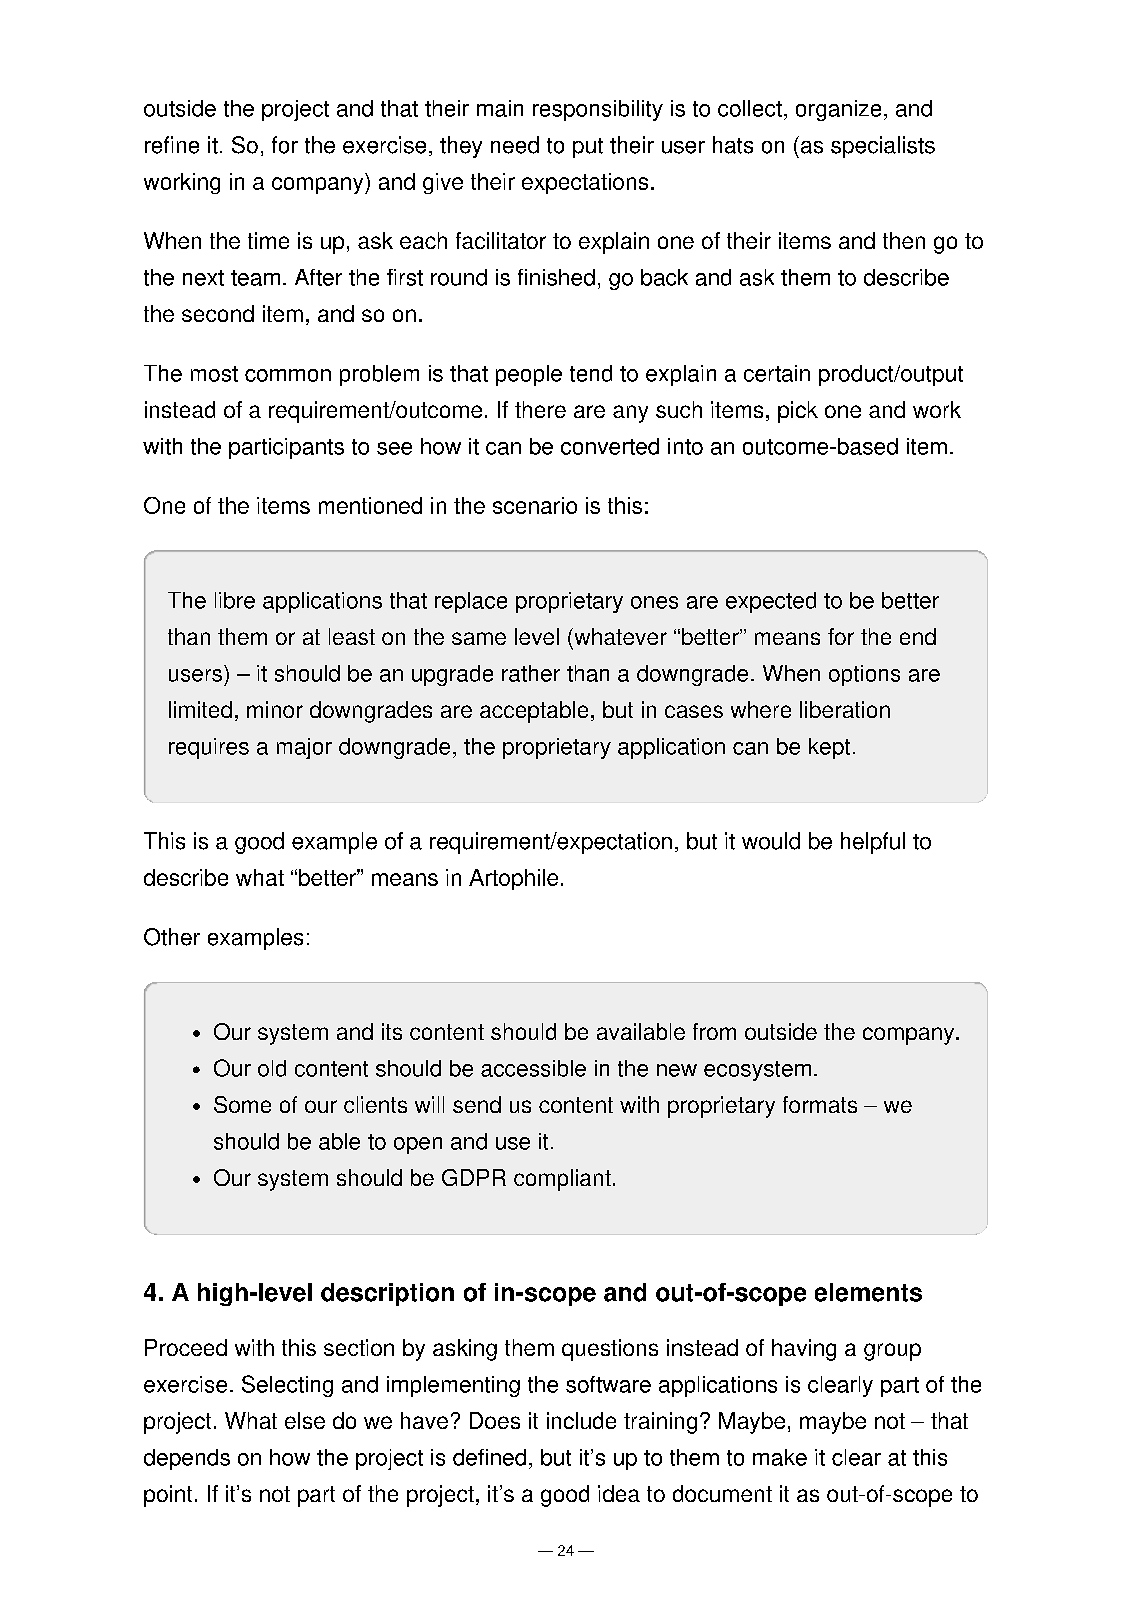 This image has width=1132, height=1601. I want to click on rather, so click(531, 673).
